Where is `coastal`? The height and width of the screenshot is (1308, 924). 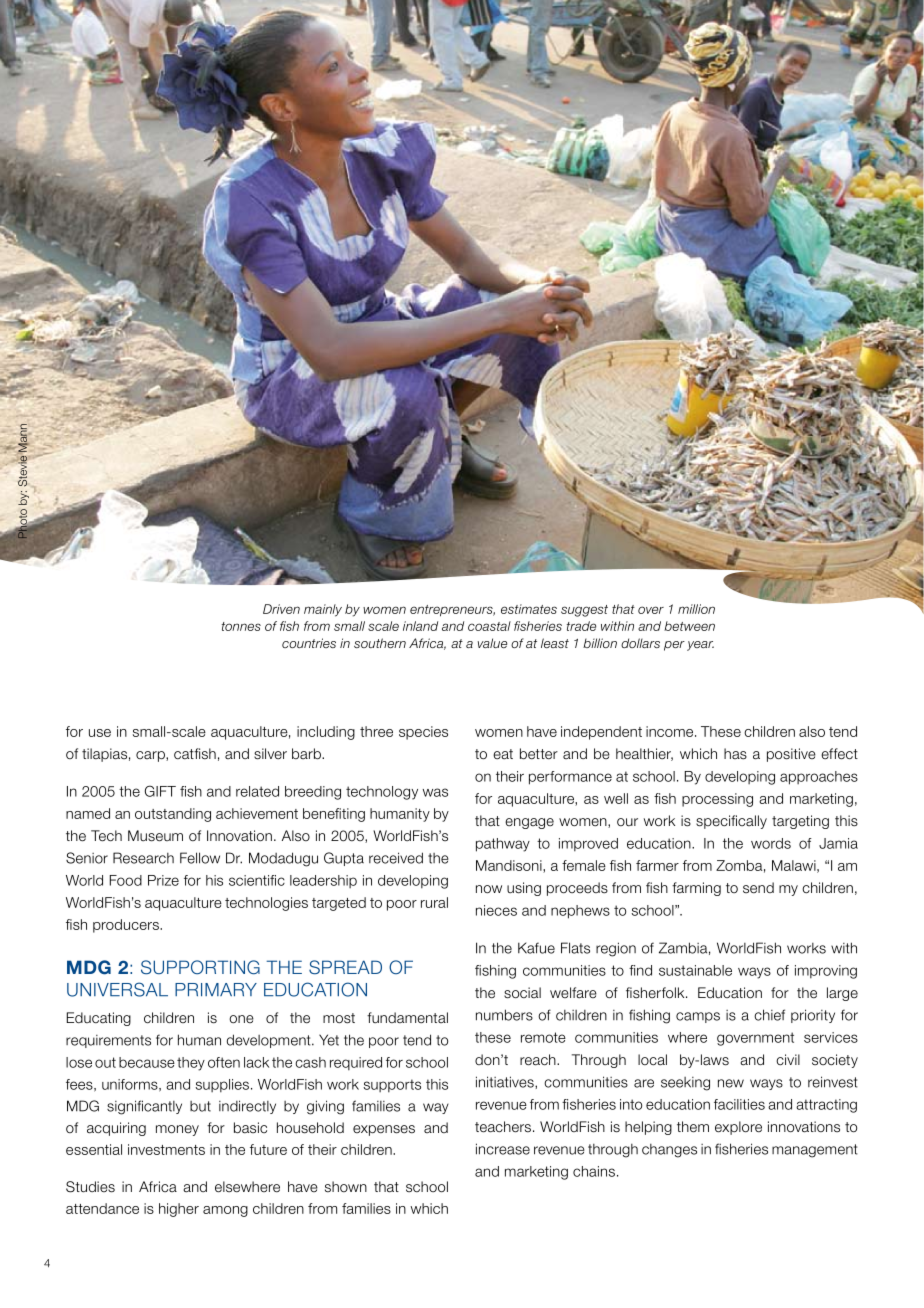 coastal is located at coordinates (489, 626).
